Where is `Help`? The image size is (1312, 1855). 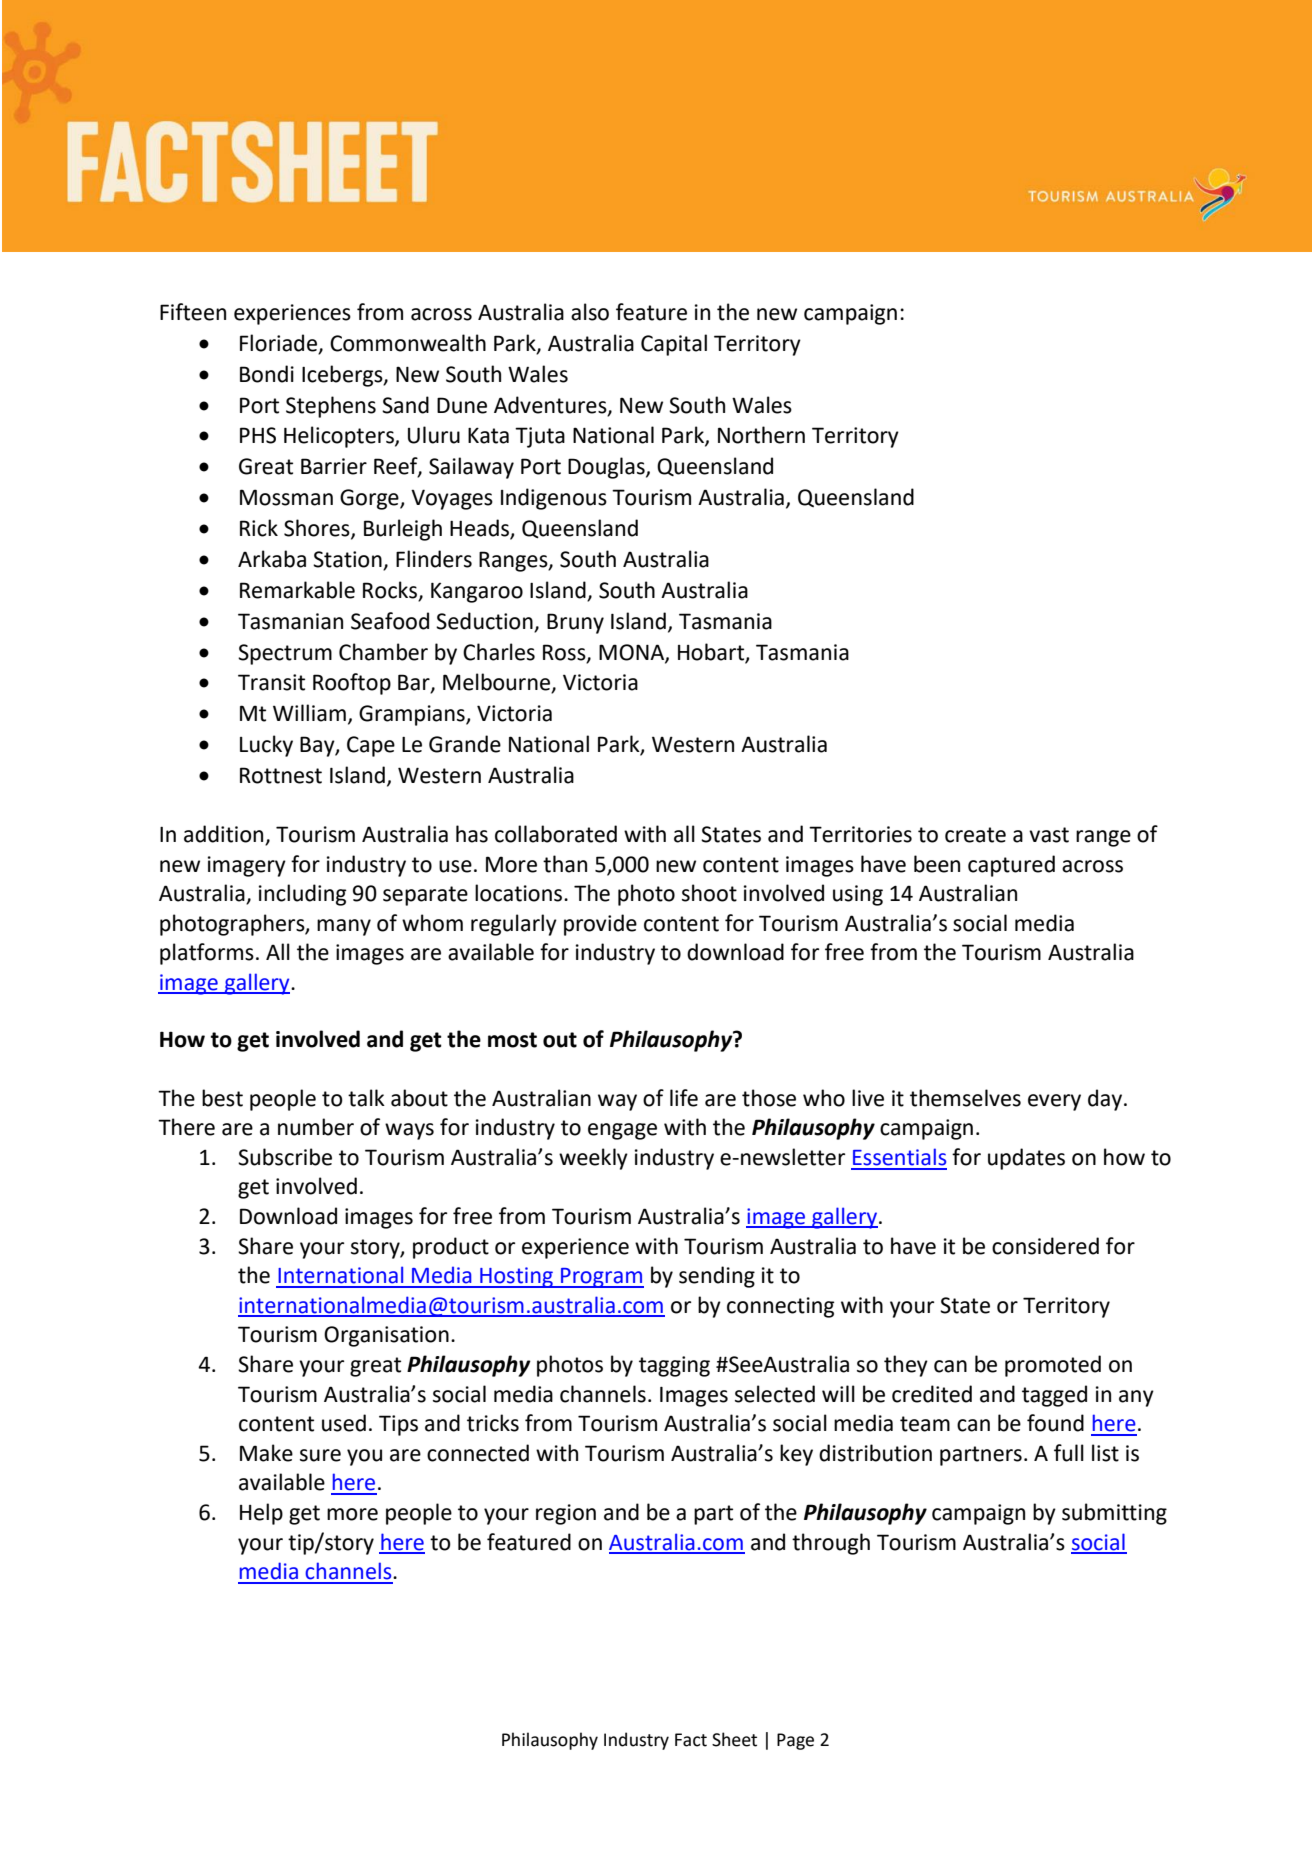 Help is located at coordinates (261, 1514).
